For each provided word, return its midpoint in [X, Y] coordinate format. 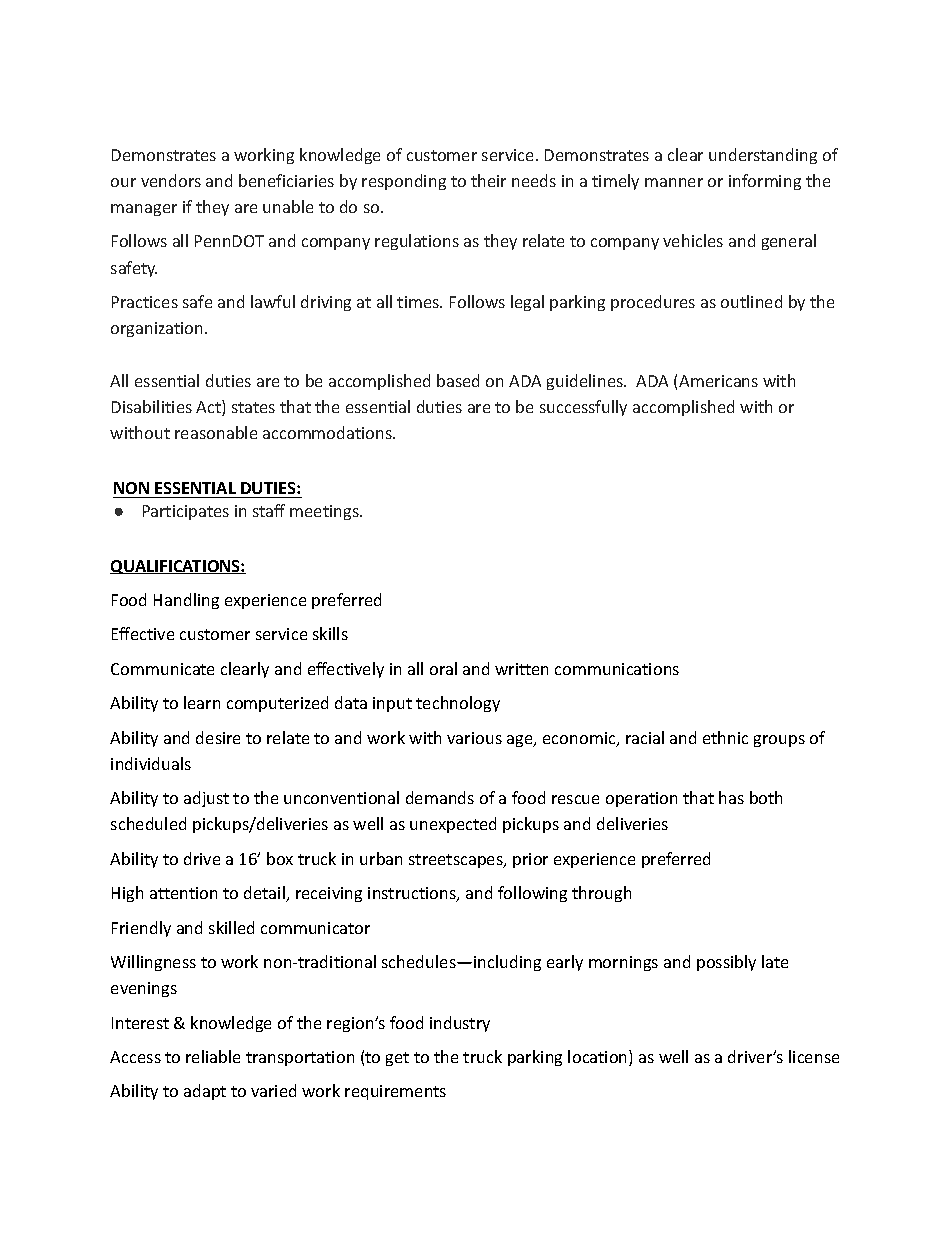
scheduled [148, 823]
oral [443, 668]
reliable [213, 1056]
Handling [186, 601]
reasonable [216, 432]
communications [617, 669]
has [731, 797]
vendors [171, 180]
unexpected [453, 825]
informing [765, 182]
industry [460, 1024]
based [458, 380]
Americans [718, 381]
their [488, 180]
